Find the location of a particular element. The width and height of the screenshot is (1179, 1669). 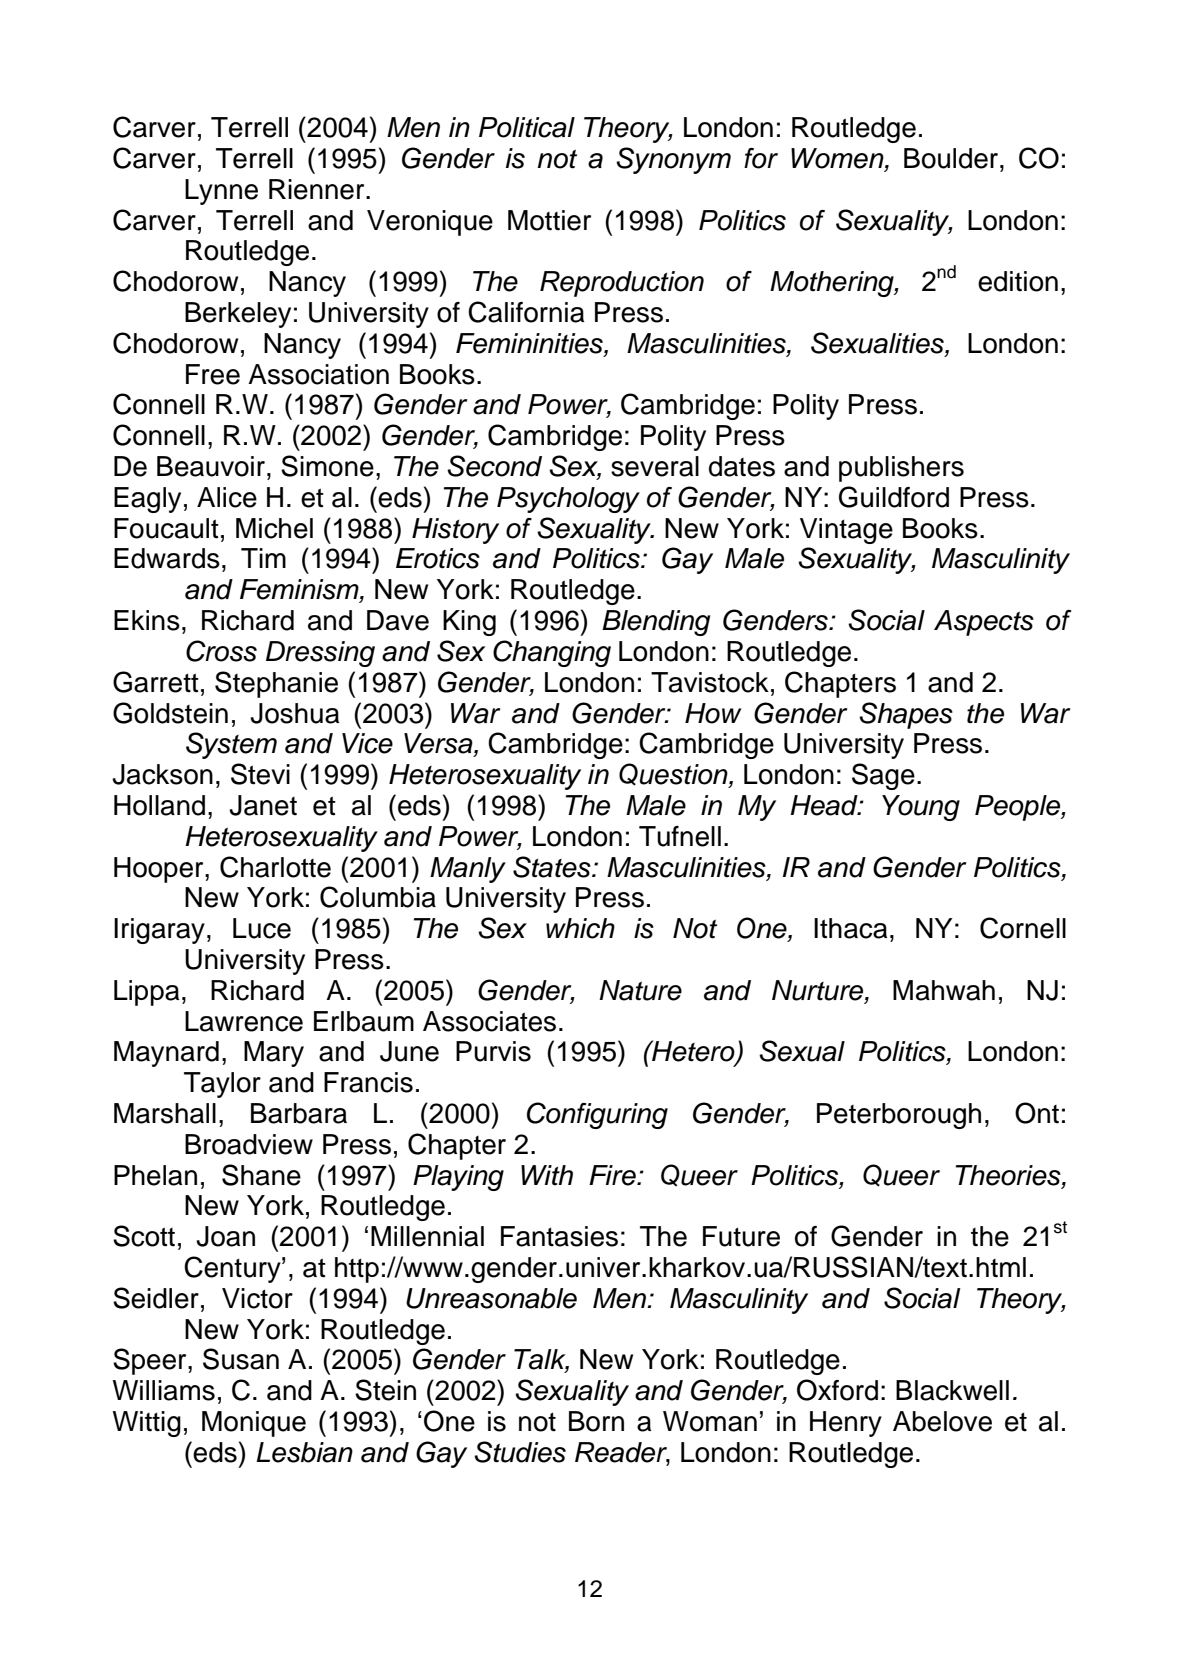

Lynne is located at coordinates (221, 192).
